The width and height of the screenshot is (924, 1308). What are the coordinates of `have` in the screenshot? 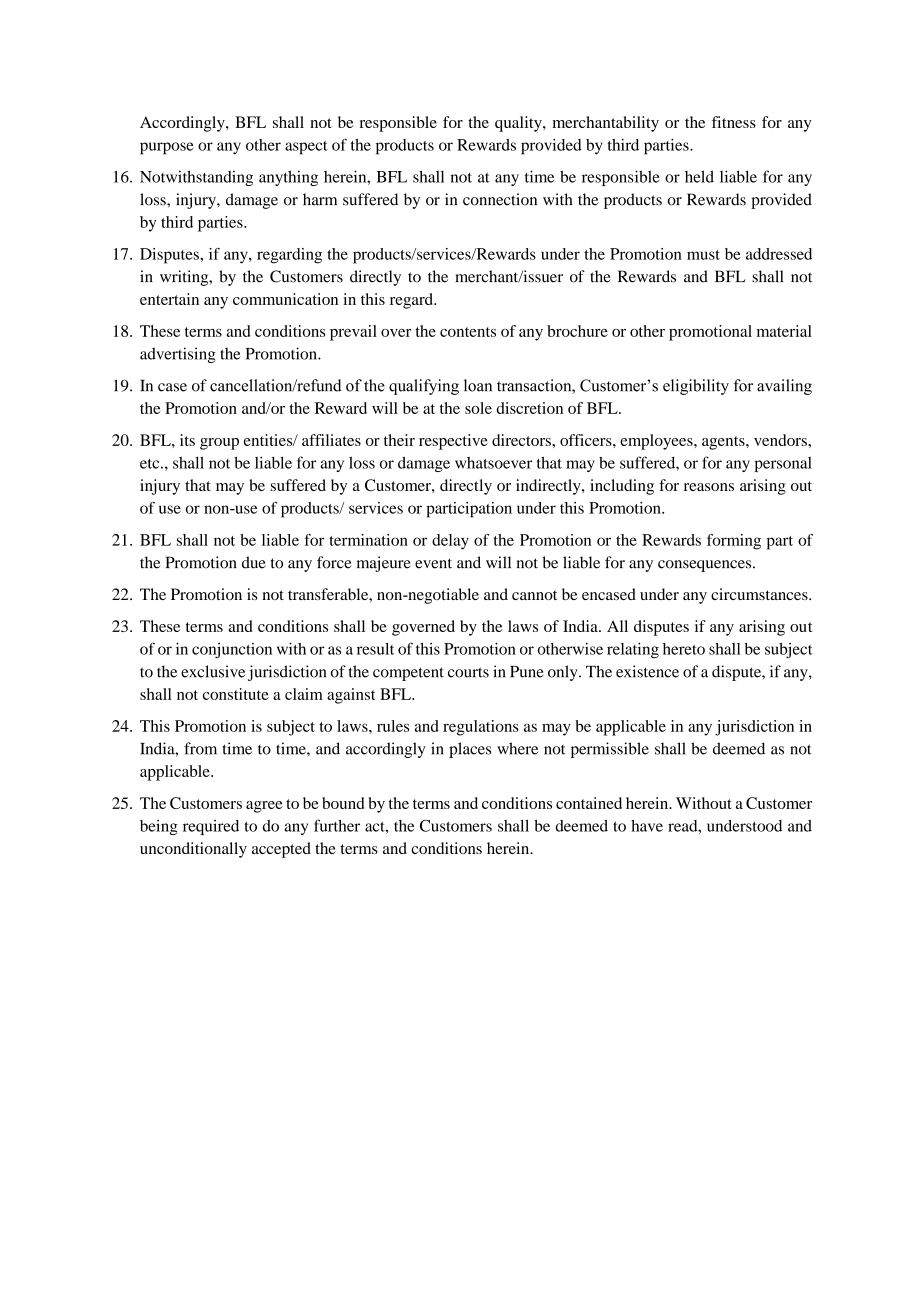 It's located at (647, 826).
